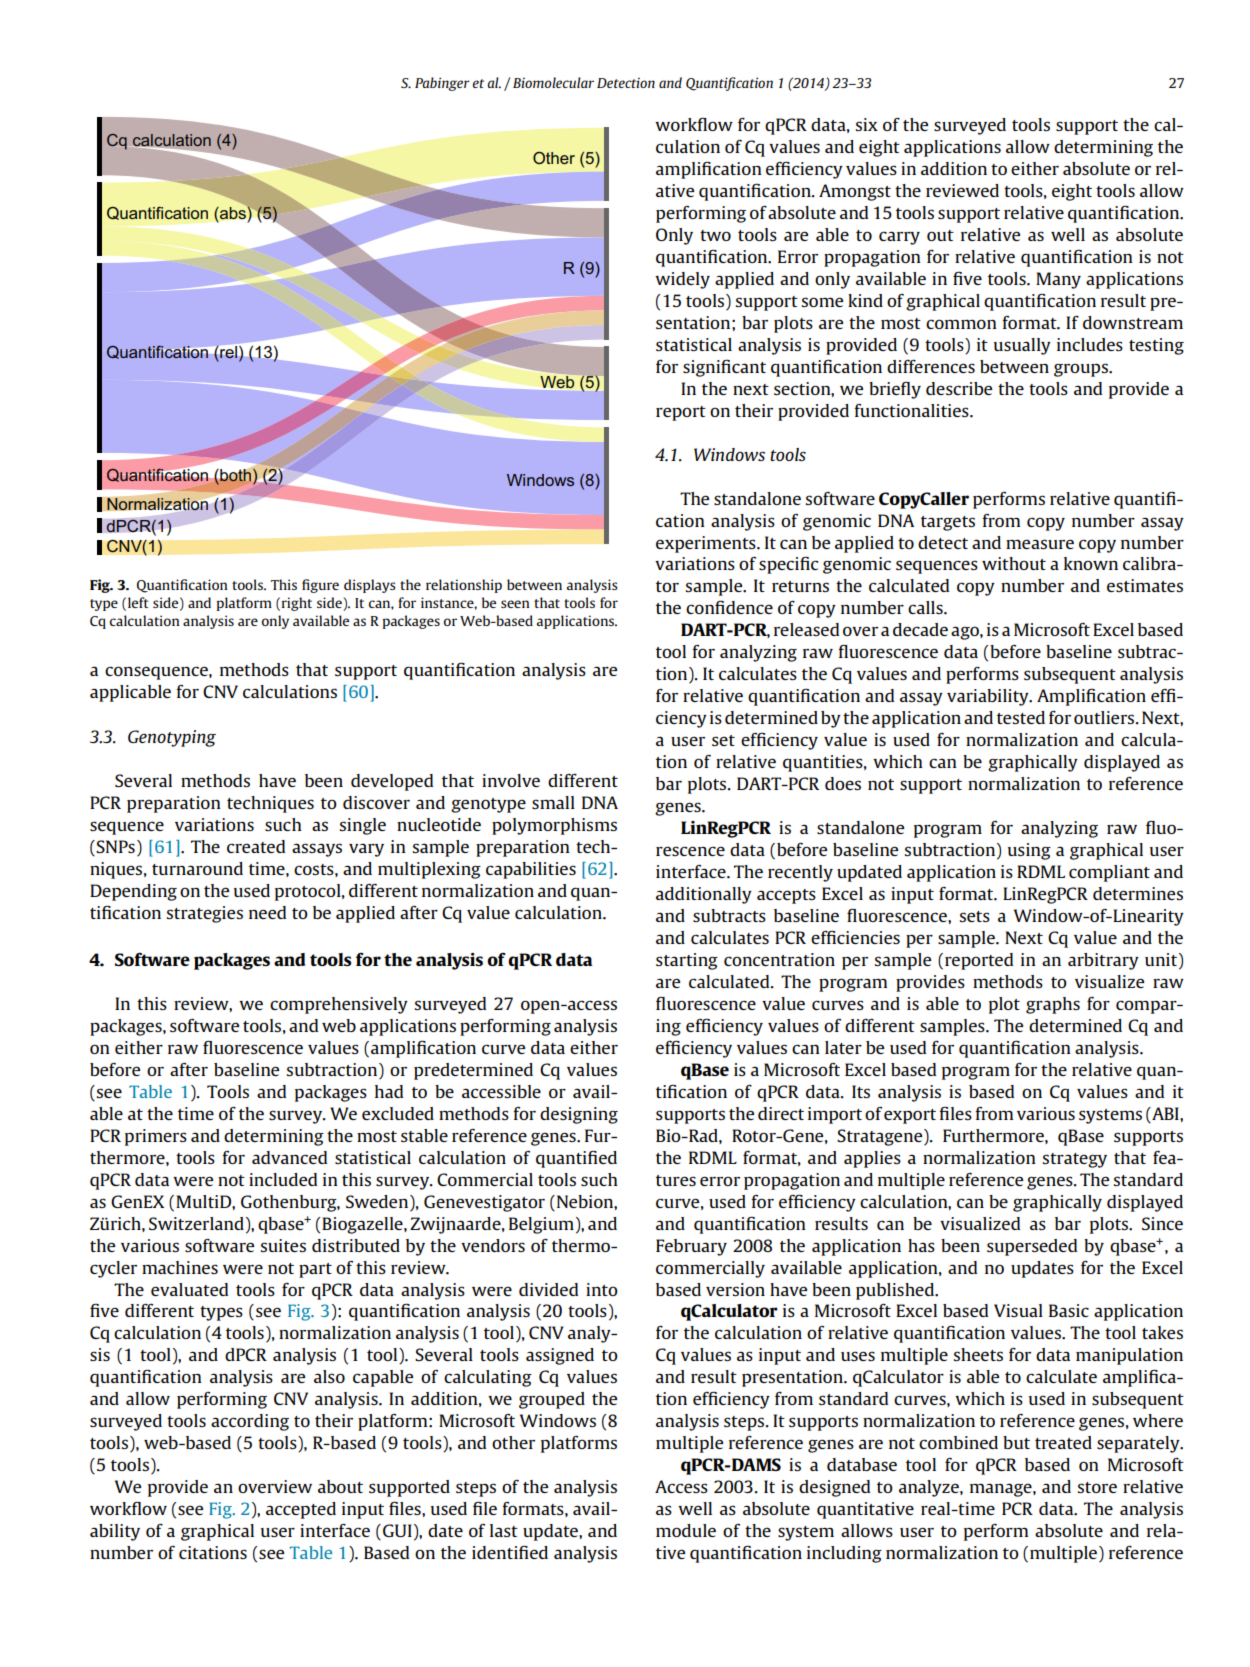  Describe the element at coordinates (686, 1530) in the screenshot. I see `module` at that location.
